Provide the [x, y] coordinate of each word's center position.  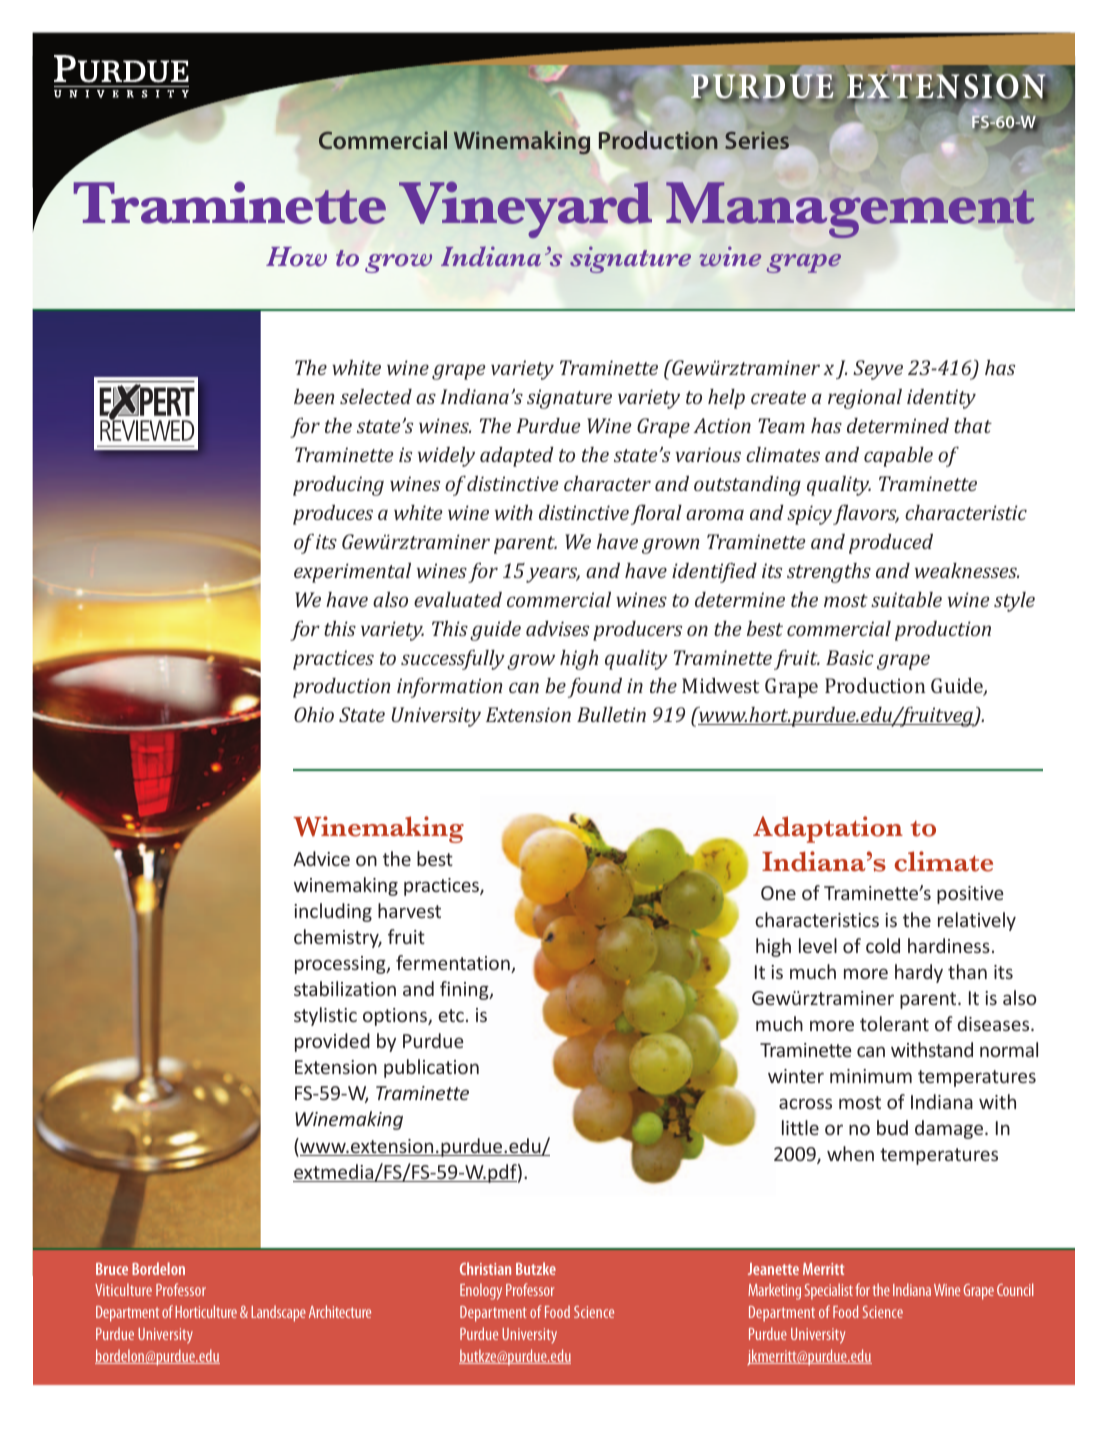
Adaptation [828, 829]
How [296, 257]
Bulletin [611, 714]
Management [850, 210]
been [314, 396]
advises [557, 628]
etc [451, 1015]
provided [332, 1042]
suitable [906, 599]
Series [757, 140]
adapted [517, 457]
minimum [871, 1076]
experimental [352, 573]
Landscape [278, 1313]
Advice [321, 858]
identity [941, 399]
